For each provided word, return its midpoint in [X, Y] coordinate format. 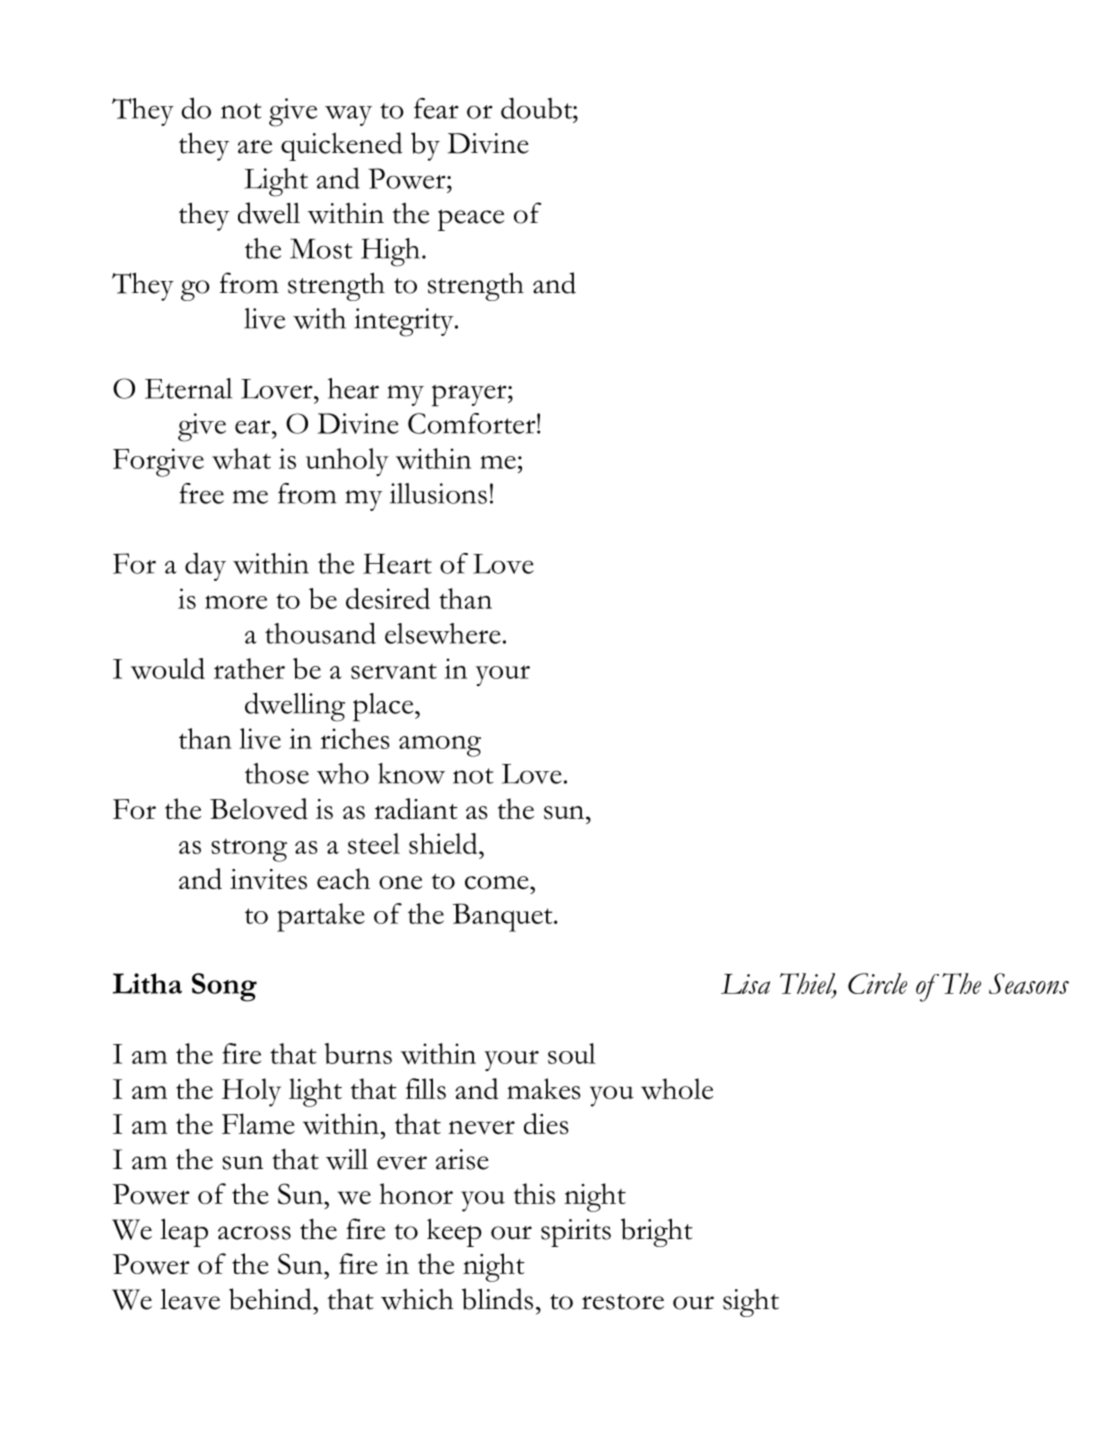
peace [471, 220]
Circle [877, 983]
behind [271, 1299]
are [255, 147]
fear [436, 108]
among [440, 746]
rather [249, 668]
